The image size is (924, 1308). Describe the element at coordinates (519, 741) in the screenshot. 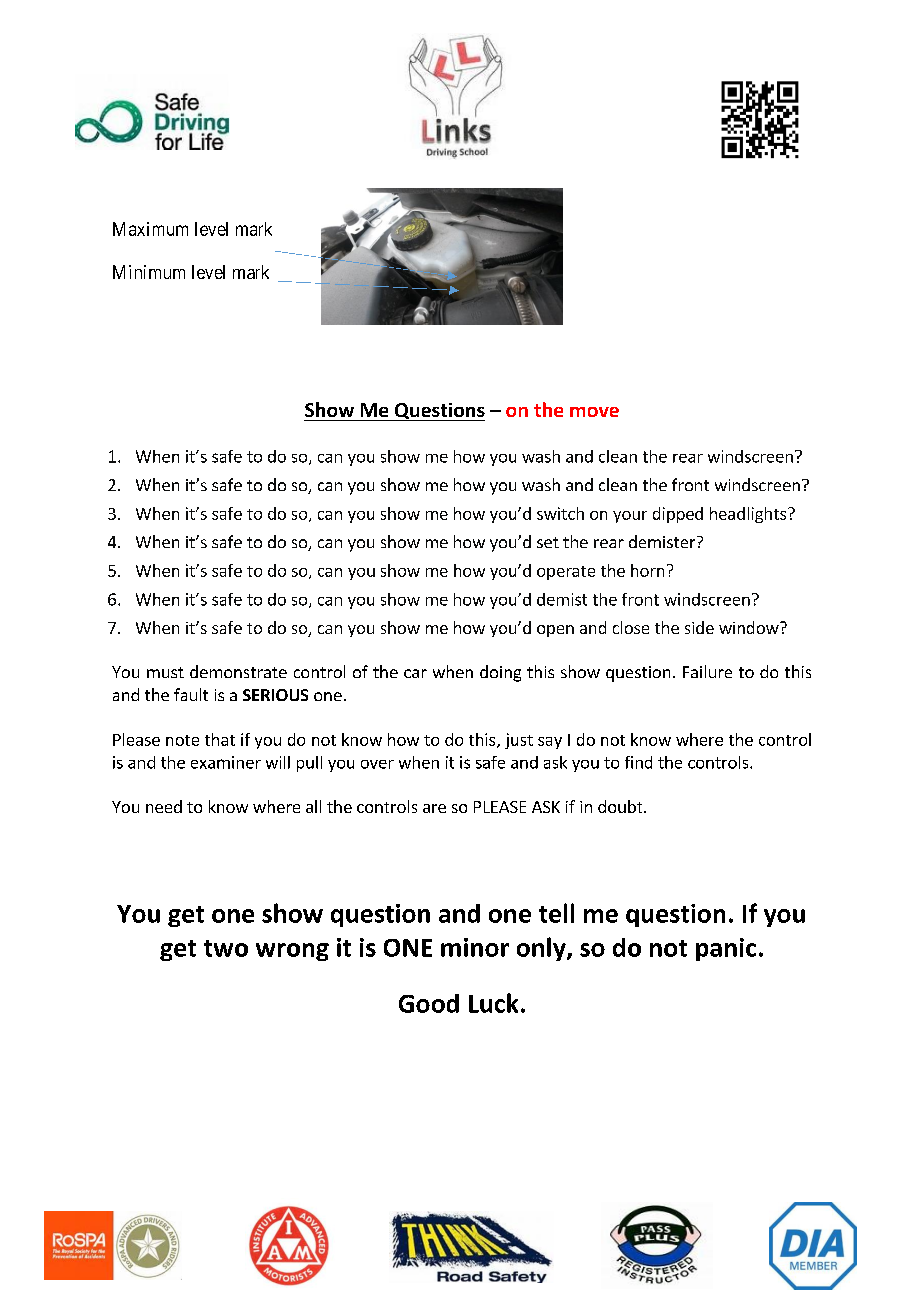

I see `just` at that location.
